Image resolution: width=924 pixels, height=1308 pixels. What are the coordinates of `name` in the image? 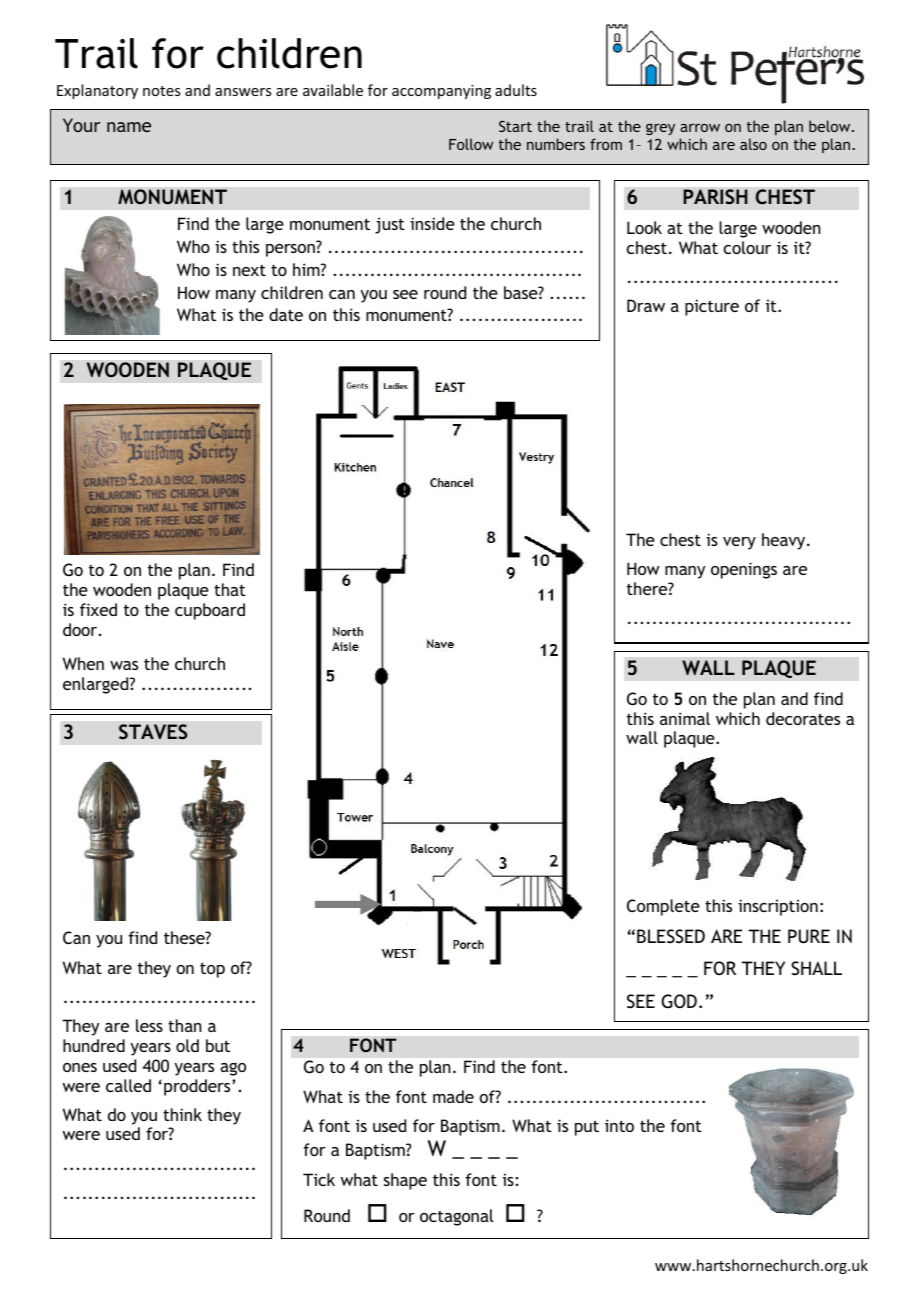 It's located at (129, 127).
